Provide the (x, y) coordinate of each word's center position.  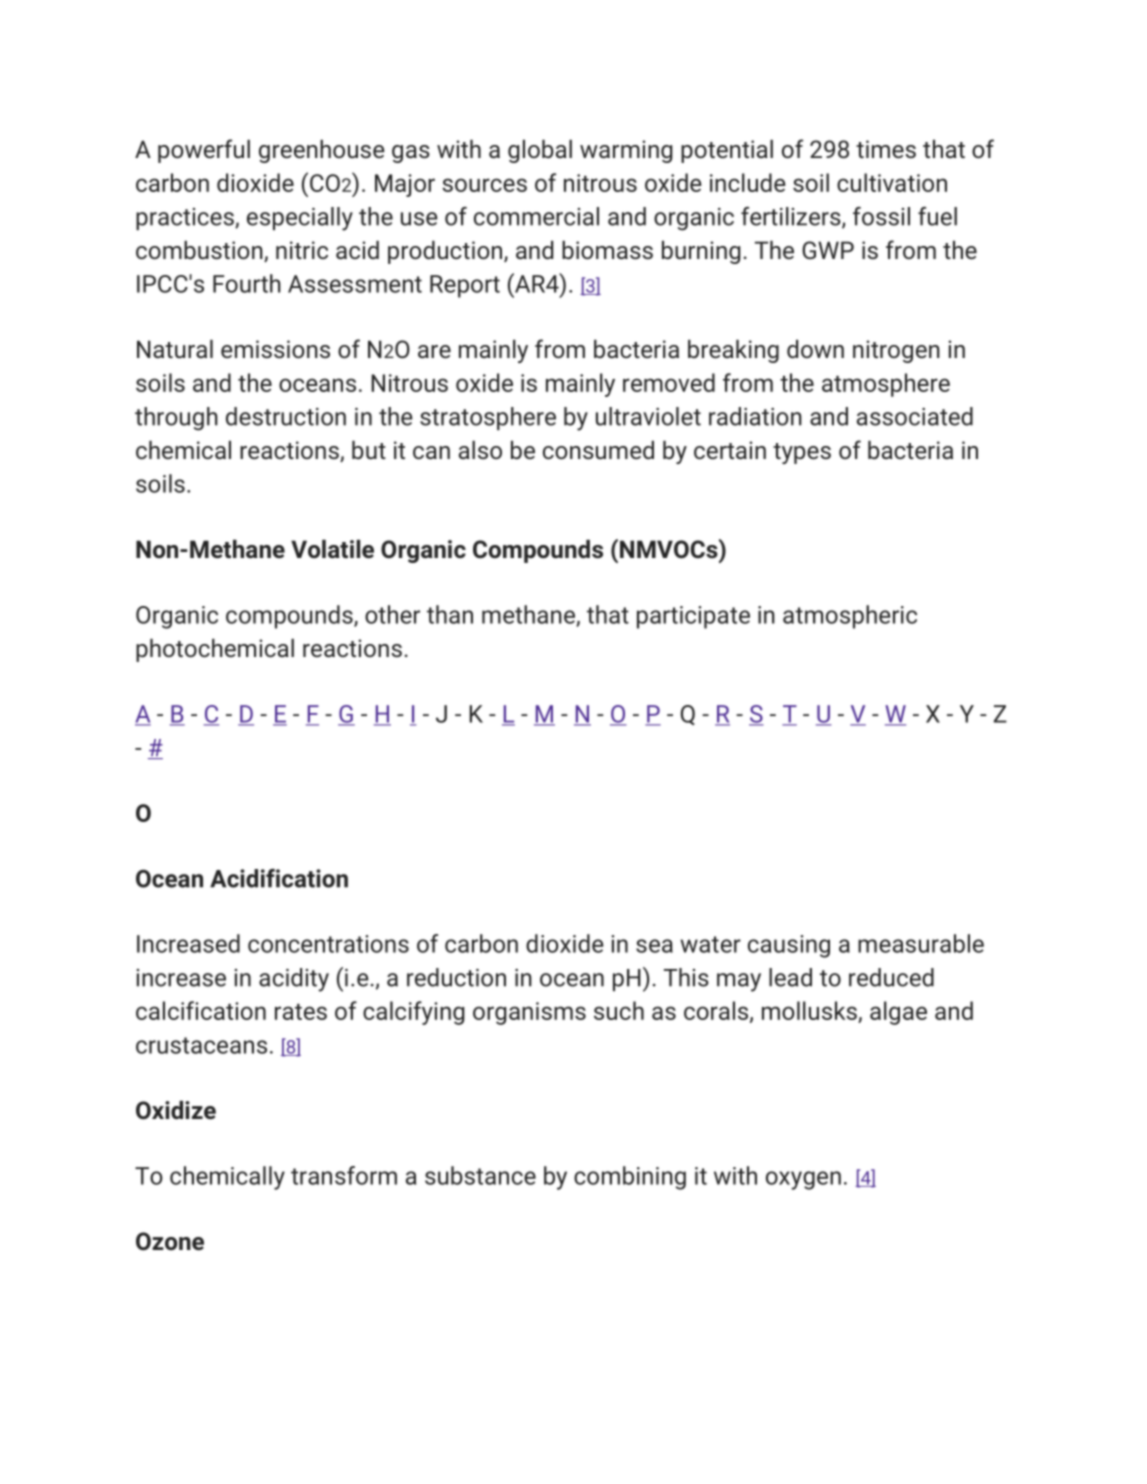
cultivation (892, 182)
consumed (598, 449)
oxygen (803, 1180)
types (802, 453)
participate (693, 617)
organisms (529, 1013)
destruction (286, 416)
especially (300, 219)
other (392, 614)
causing (789, 946)
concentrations (328, 944)
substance (480, 1175)
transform (344, 1175)
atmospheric (850, 617)
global (540, 151)
